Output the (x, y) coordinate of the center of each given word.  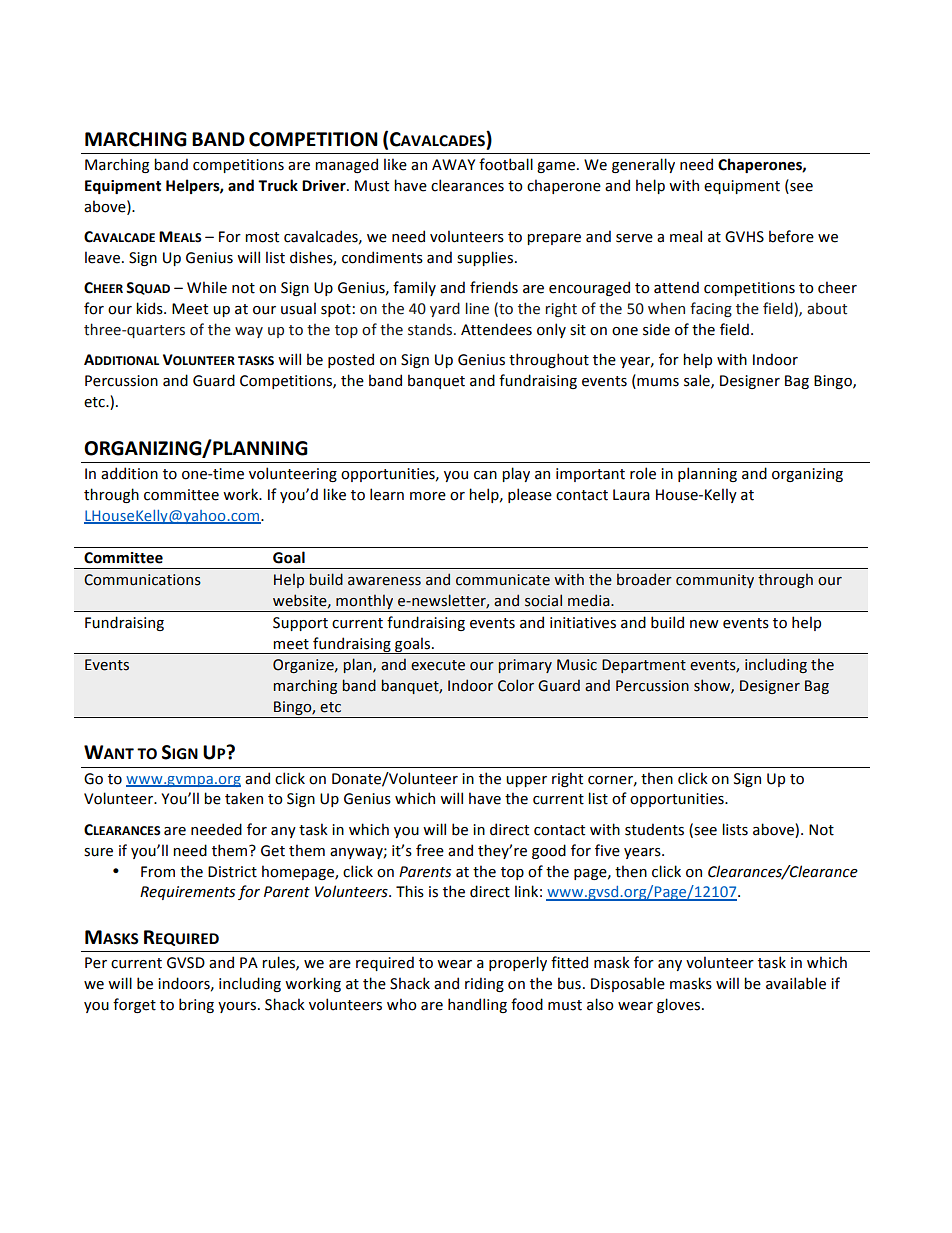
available (796, 983)
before (791, 236)
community (715, 581)
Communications (142, 580)
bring (196, 1005)
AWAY (453, 164)
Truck (278, 185)
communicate (503, 580)
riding (484, 984)
